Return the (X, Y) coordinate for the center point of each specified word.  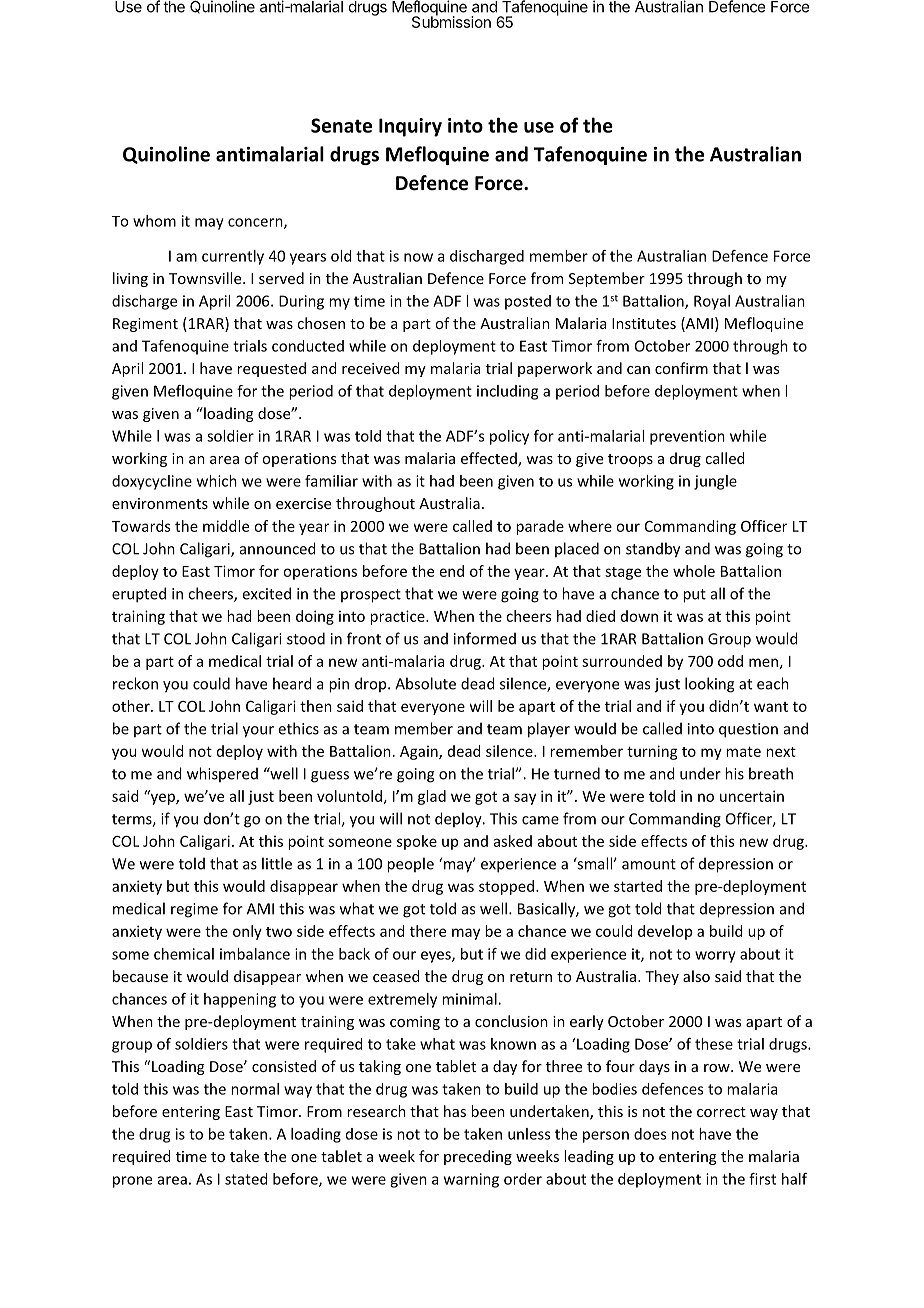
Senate (341, 125)
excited (266, 593)
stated (246, 1179)
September (607, 279)
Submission (451, 21)
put (694, 596)
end (452, 571)
